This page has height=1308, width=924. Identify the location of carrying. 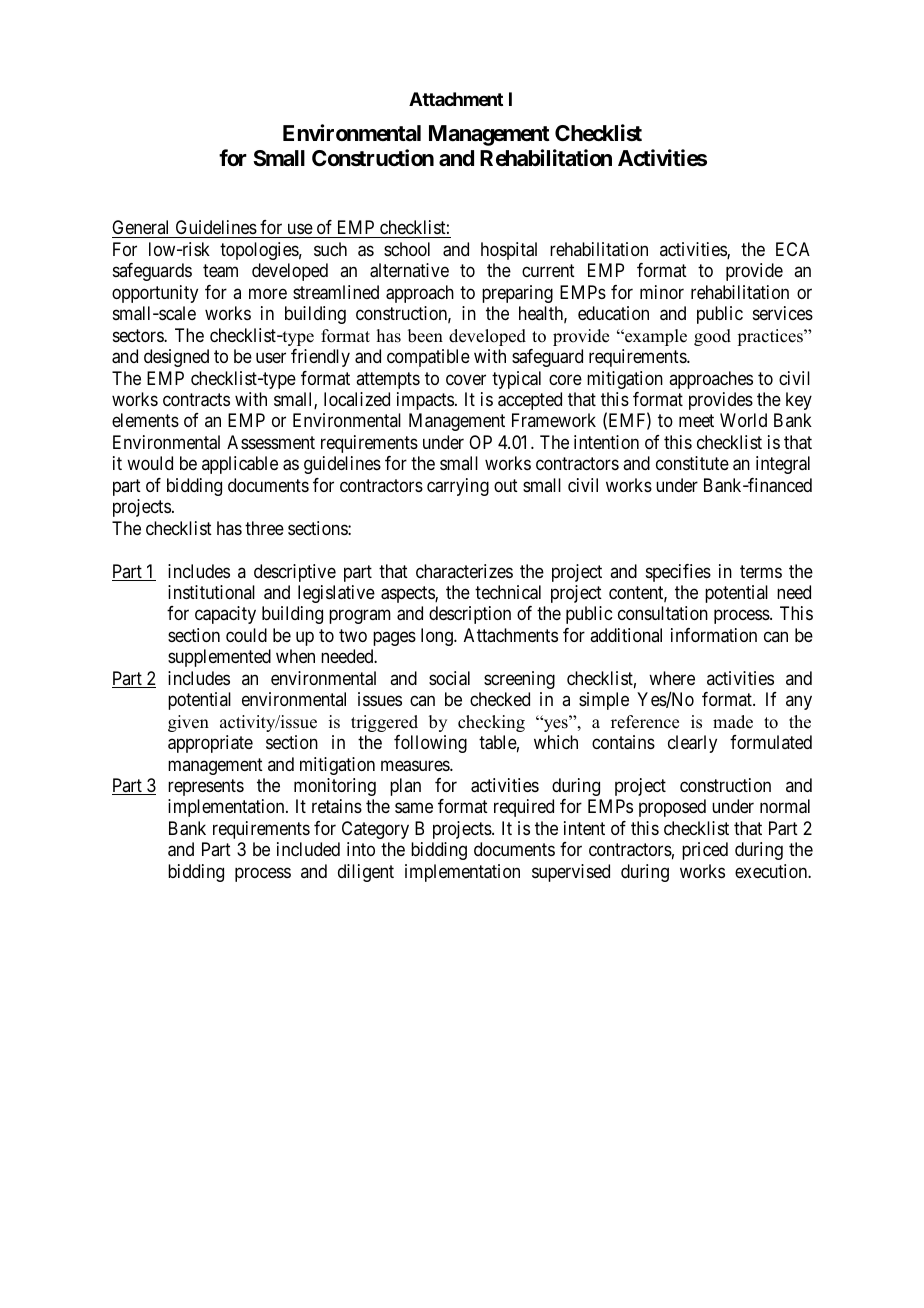
(458, 487).
